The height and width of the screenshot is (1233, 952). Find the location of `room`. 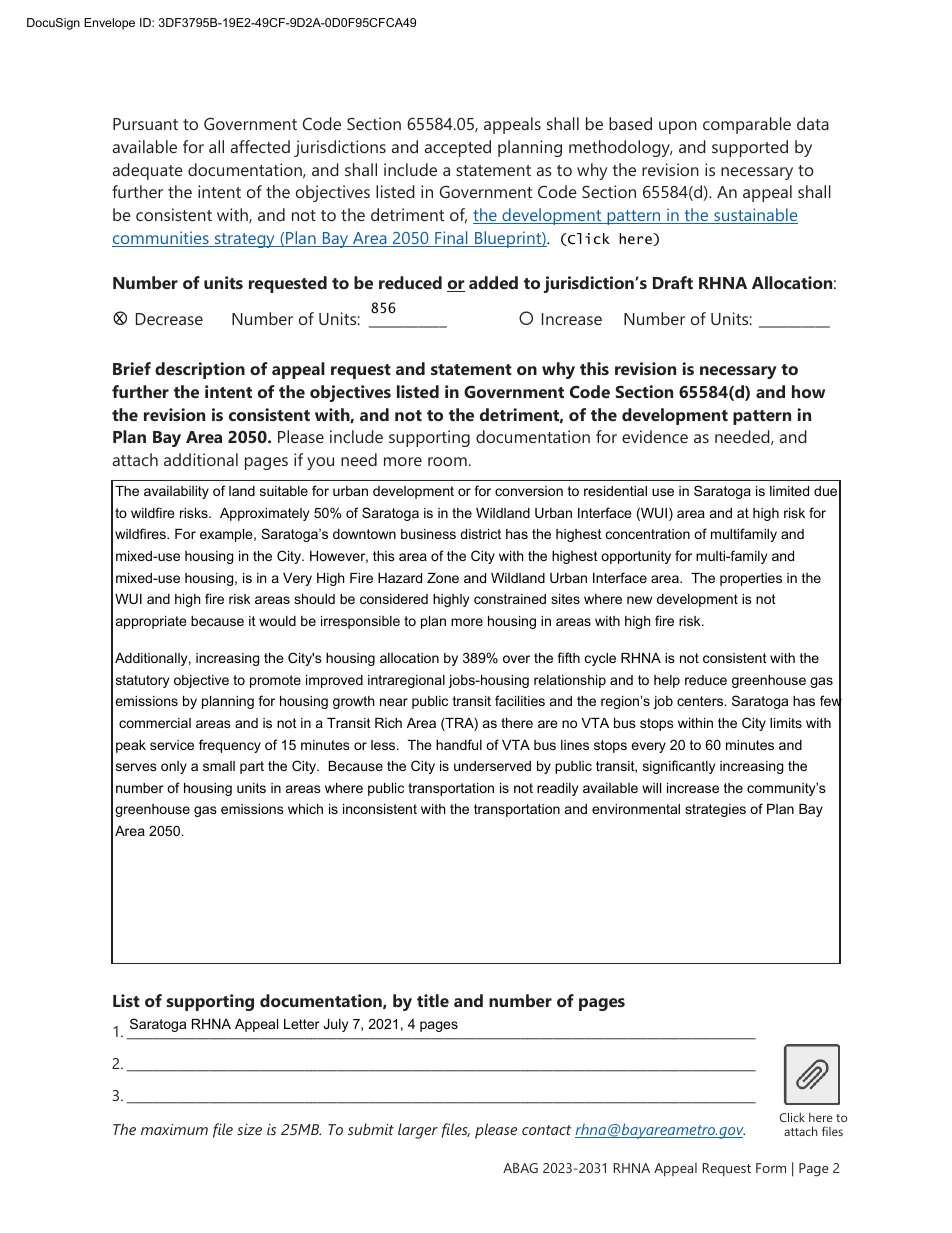

room is located at coordinates (447, 461).
